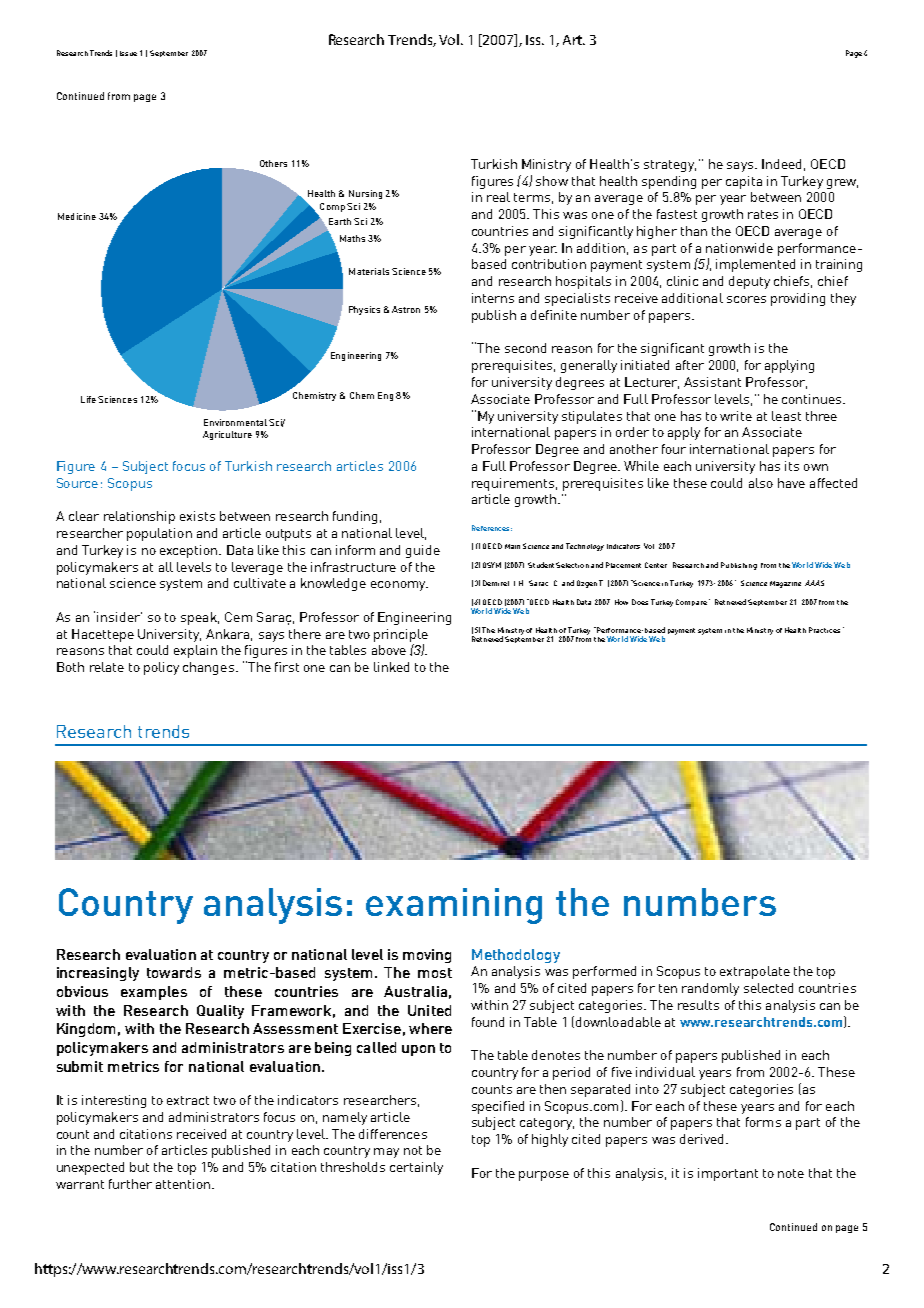 This screenshot has height=1308, width=924. Describe the element at coordinates (691, 602) in the screenshot. I see `Compare` at that location.
